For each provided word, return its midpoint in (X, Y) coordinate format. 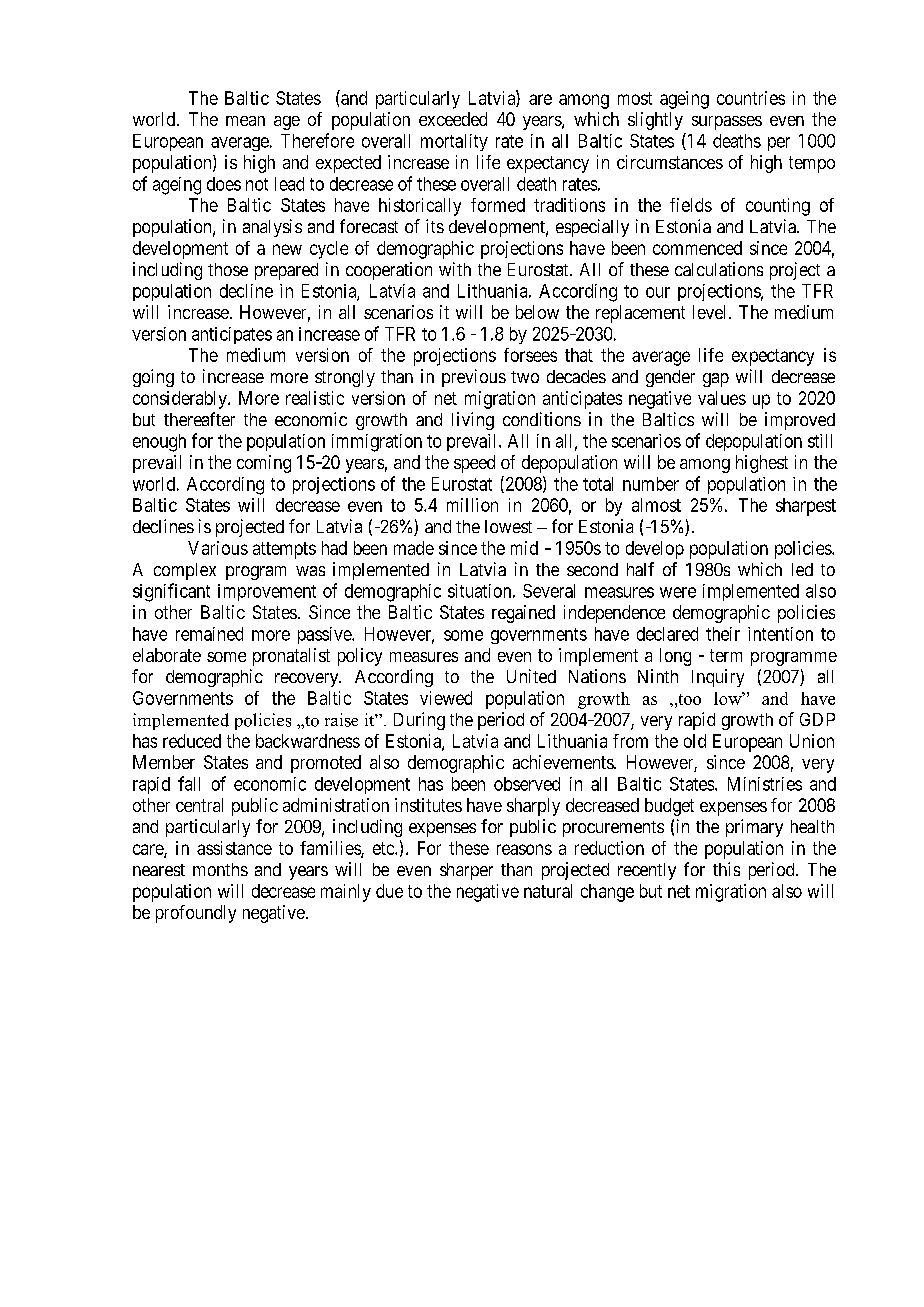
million (472, 505)
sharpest (806, 507)
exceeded (453, 119)
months (220, 869)
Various (218, 548)
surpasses (727, 123)
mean (245, 121)
